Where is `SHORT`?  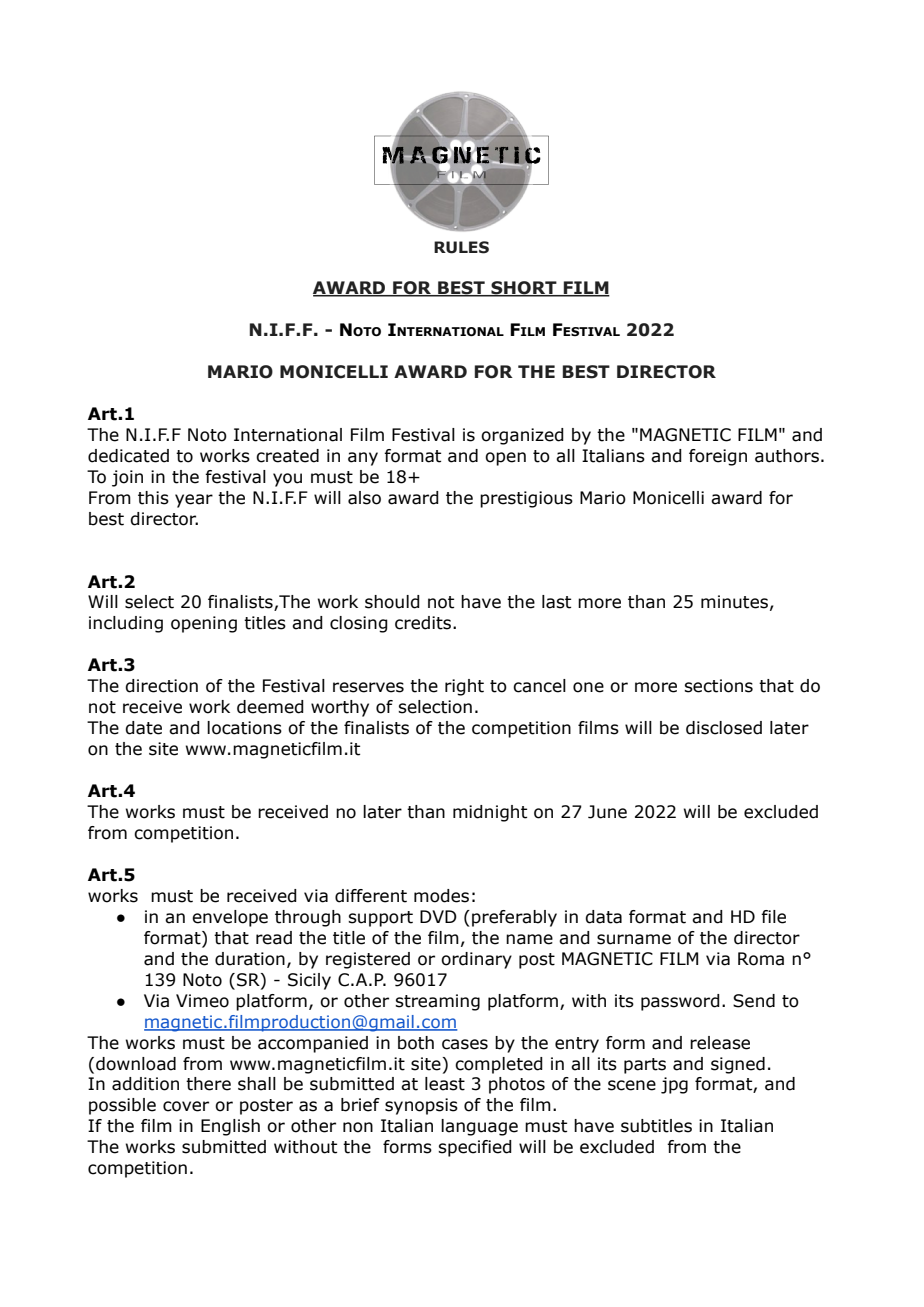
SHORT is located at coordinates (524, 289).
